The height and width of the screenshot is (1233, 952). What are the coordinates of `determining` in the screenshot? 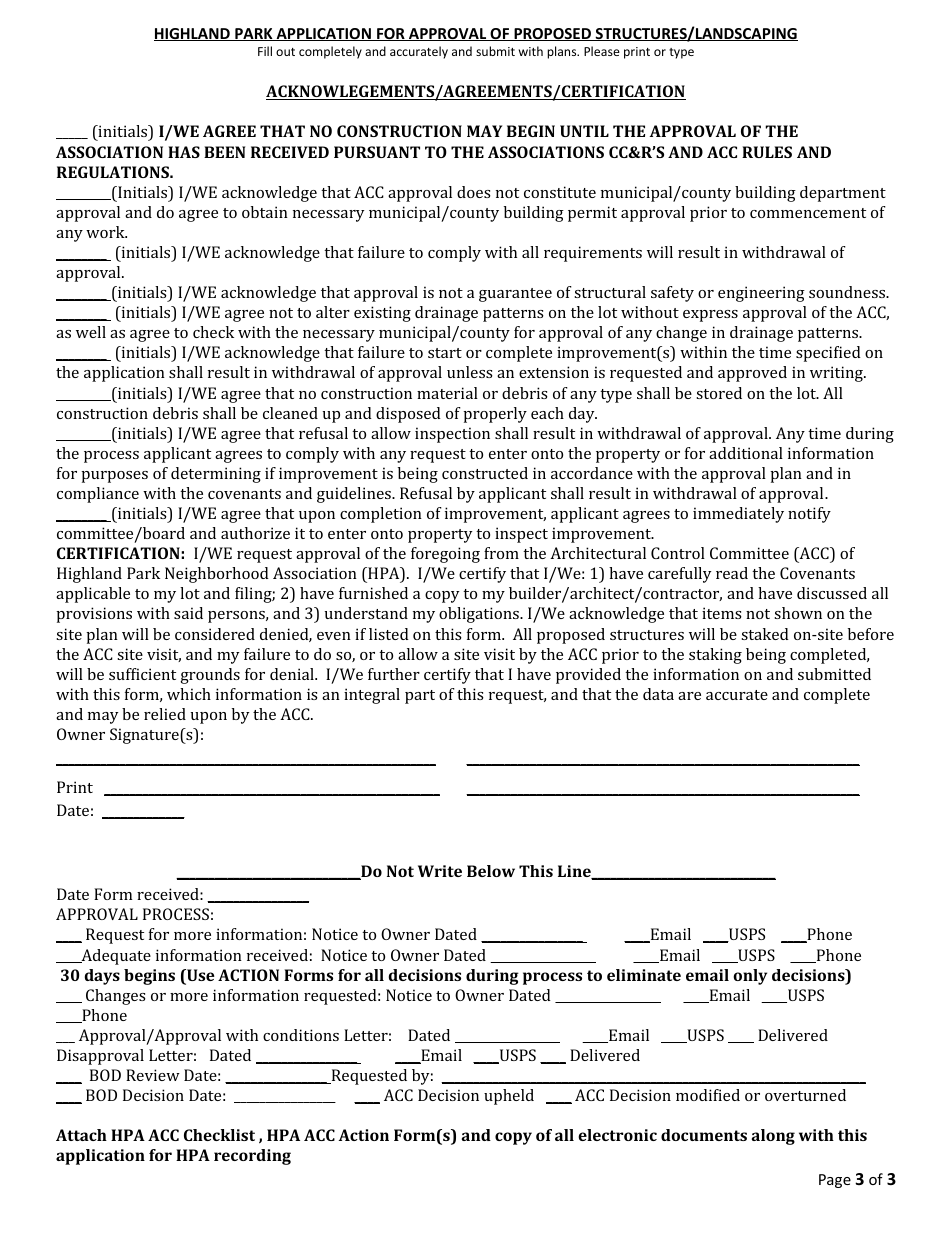 It's located at (216, 475).
